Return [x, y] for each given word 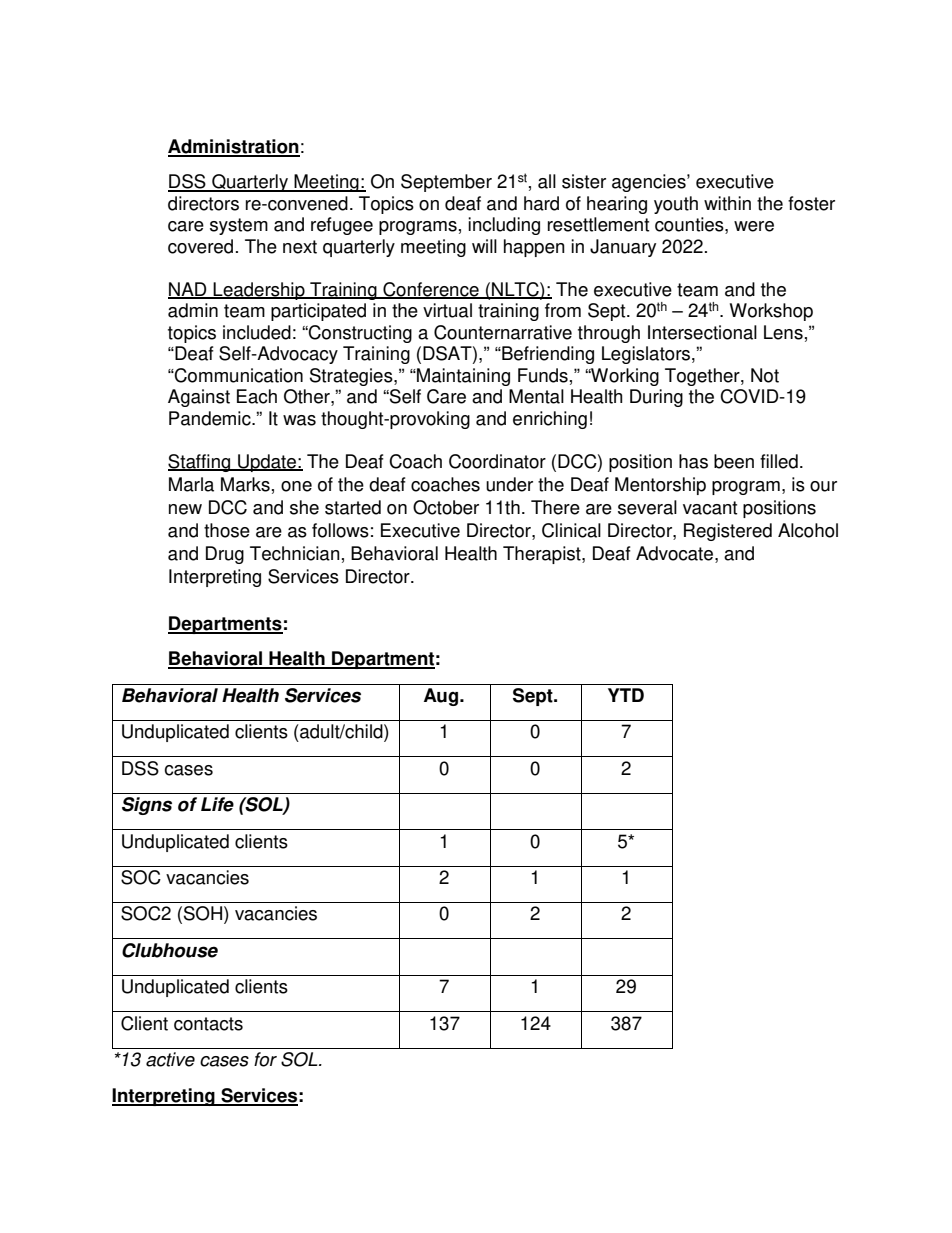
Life [217, 804]
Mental [536, 396]
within [727, 203]
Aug [442, 697]
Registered [728, 532]
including [504, 226]
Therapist [543, 555]
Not [765, 375]
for [265, 1059]
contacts [208, 1024]
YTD [626, 695]
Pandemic [211, 418]
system [239, 226]
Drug [225, 555]
